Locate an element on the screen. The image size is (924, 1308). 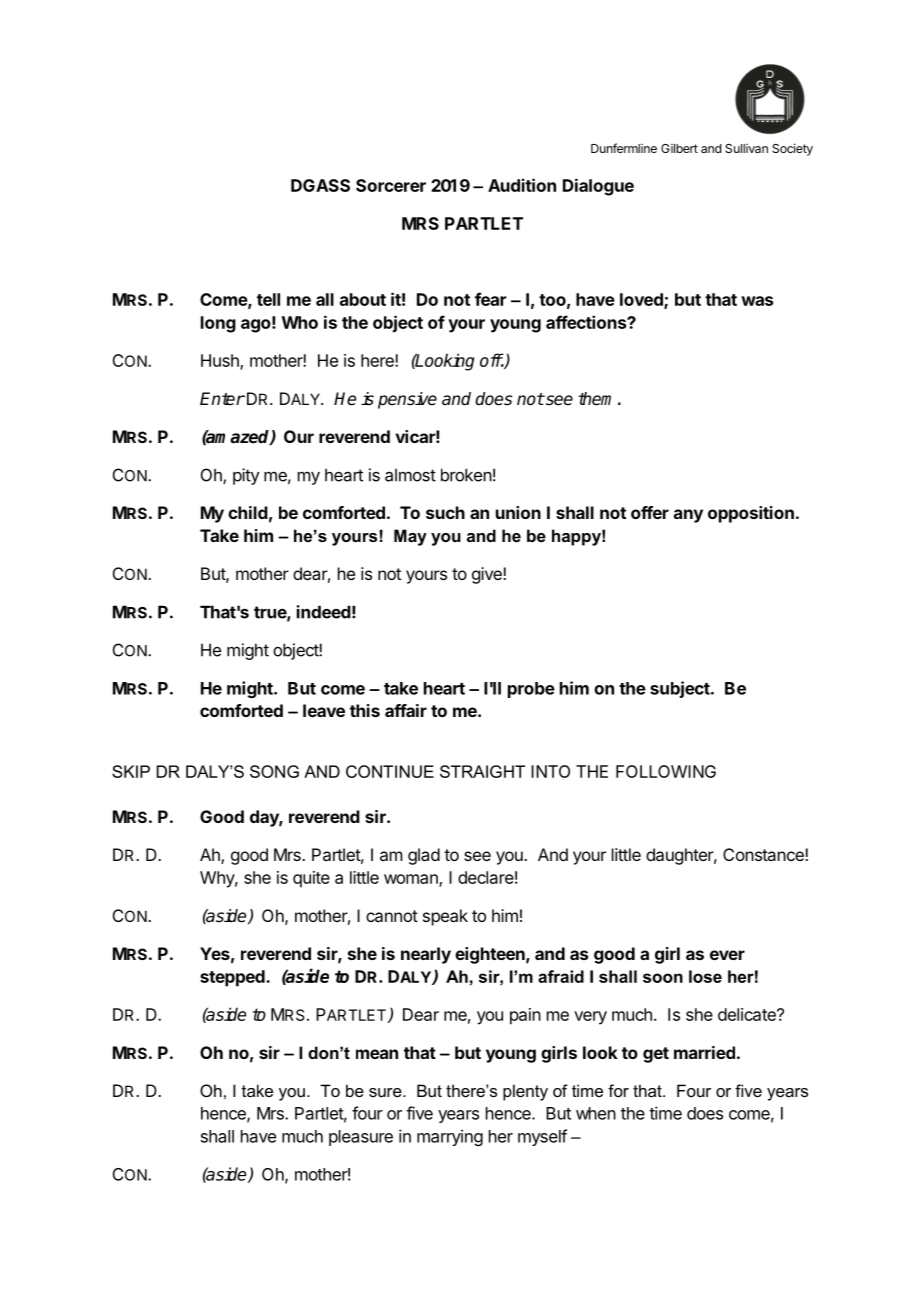
tell is located at coordinates (268, 299).
